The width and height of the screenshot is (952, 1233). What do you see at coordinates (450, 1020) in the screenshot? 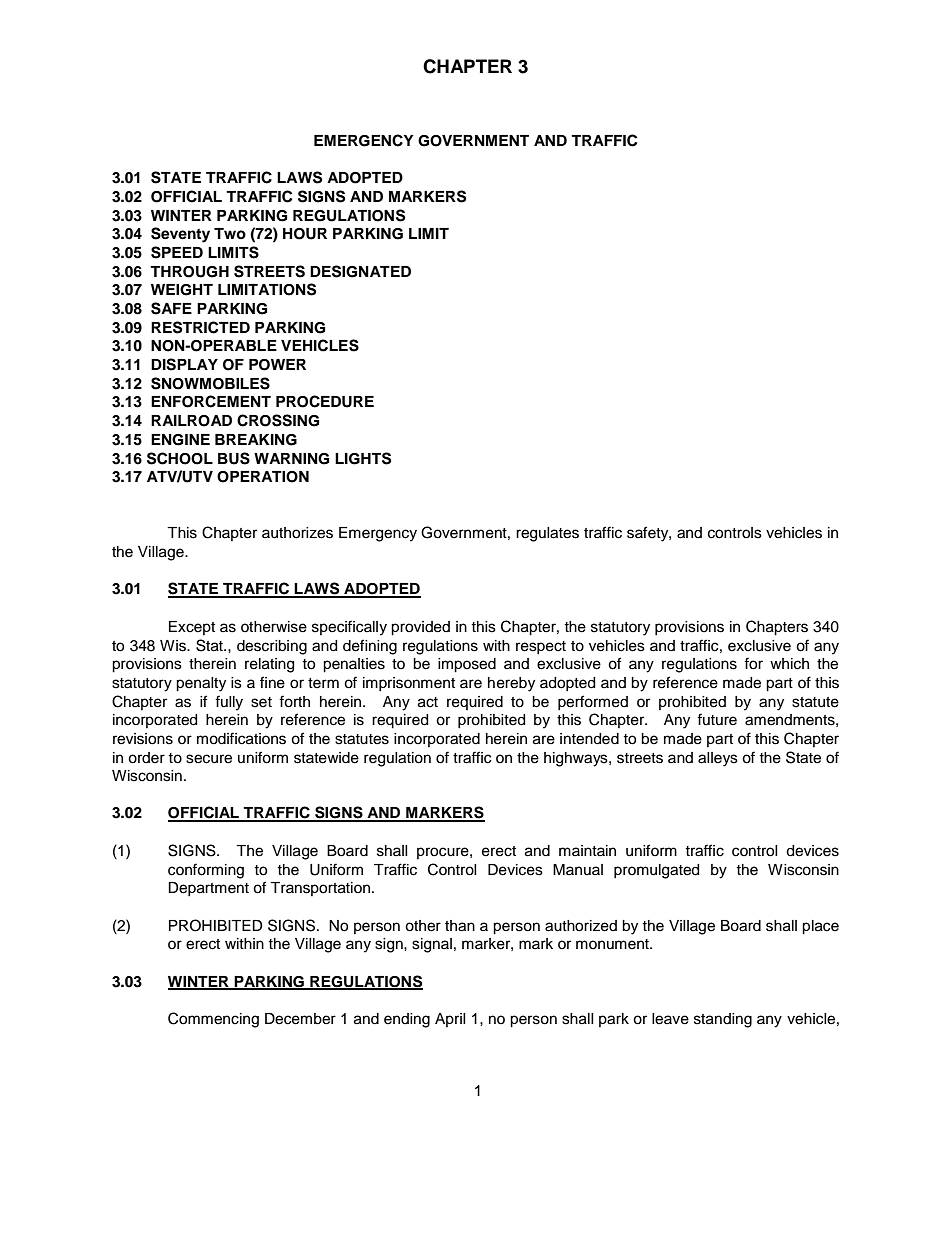
I see `April` at bounding box center [450, 1020].
